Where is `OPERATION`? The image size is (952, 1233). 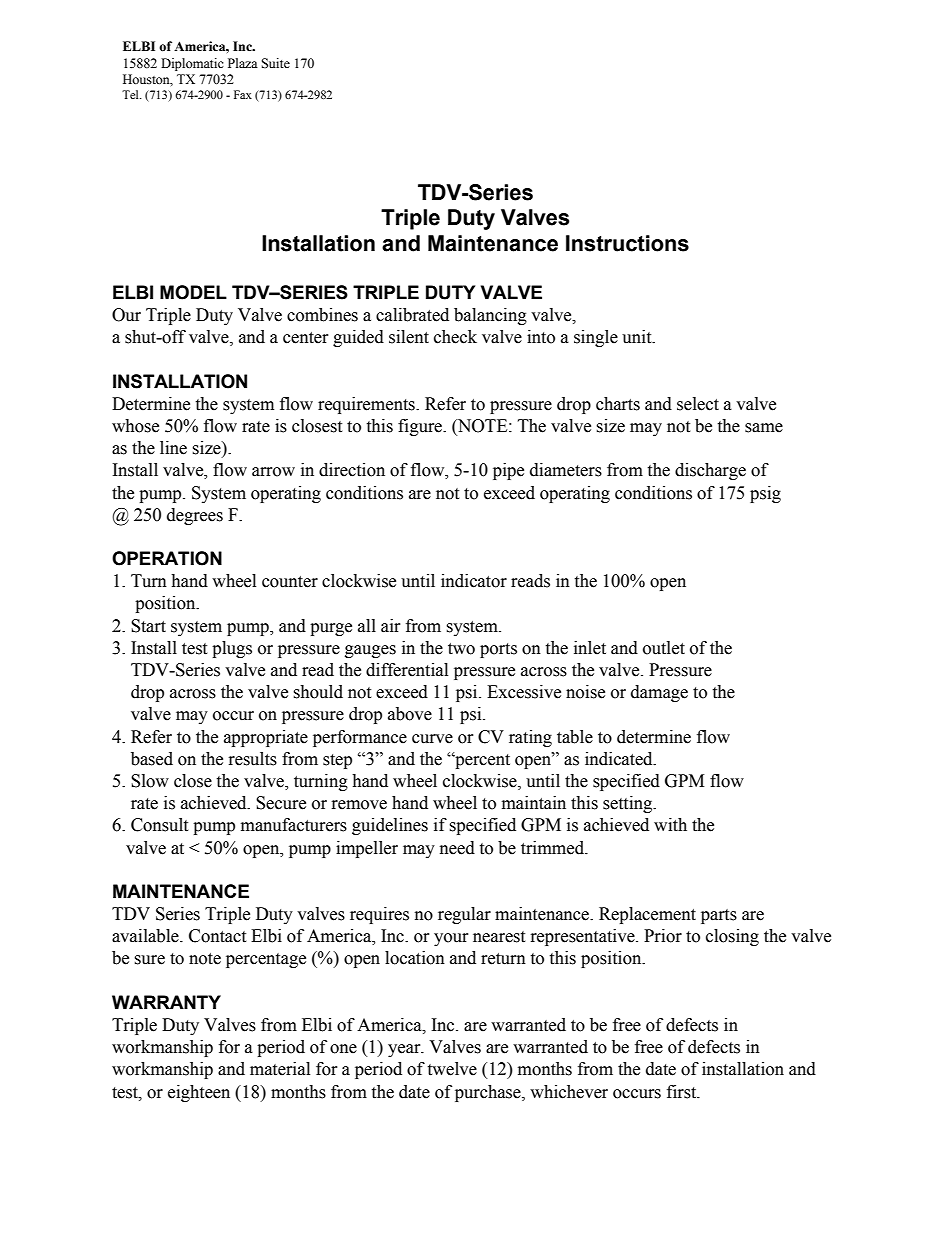
OPERATION is located at coordinates (167, 558).
